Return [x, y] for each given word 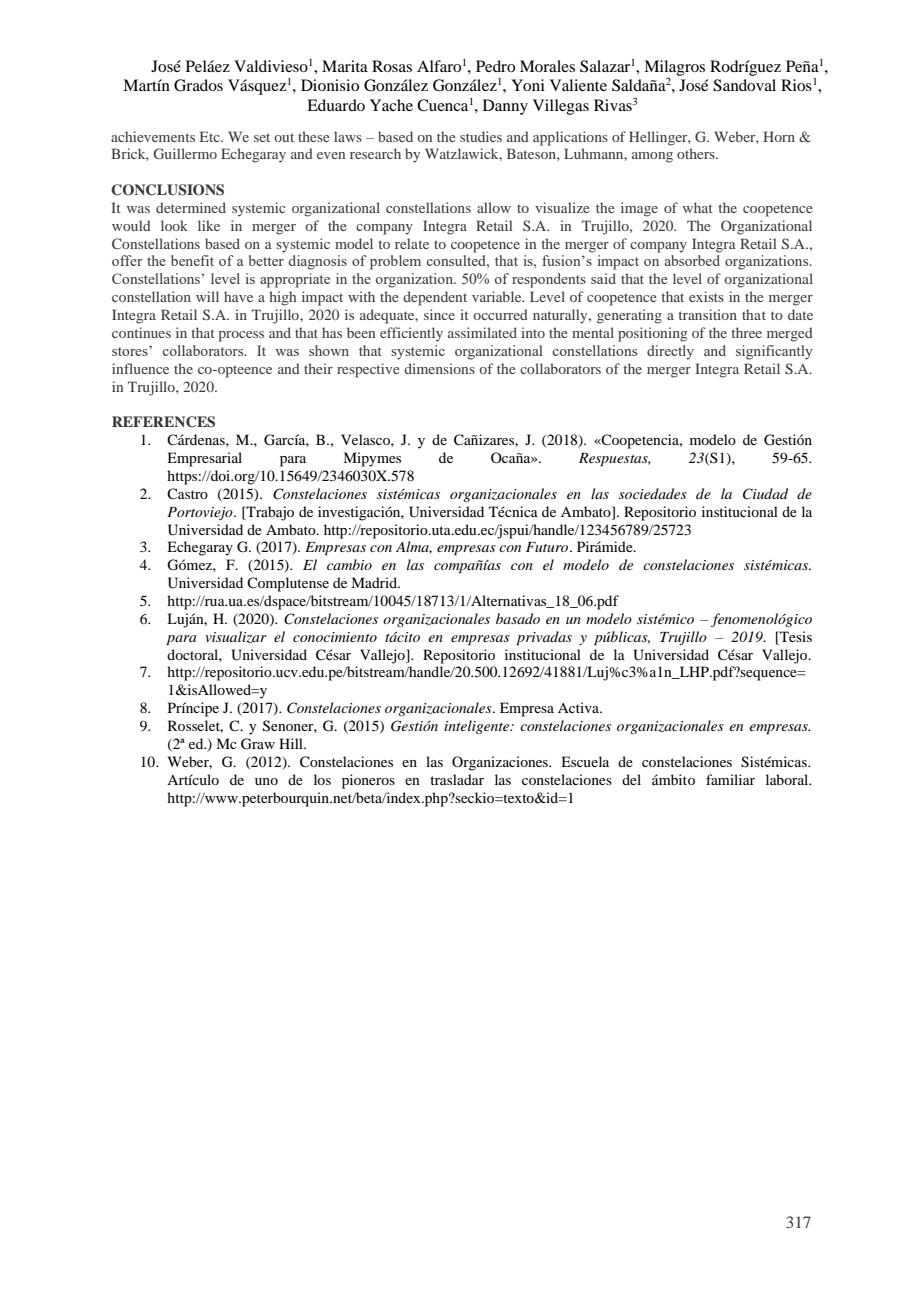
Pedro [495, 66]
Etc [211, 136]
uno [266, 781]
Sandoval [744, 85]
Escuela [585, 761]
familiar [730, 779]
